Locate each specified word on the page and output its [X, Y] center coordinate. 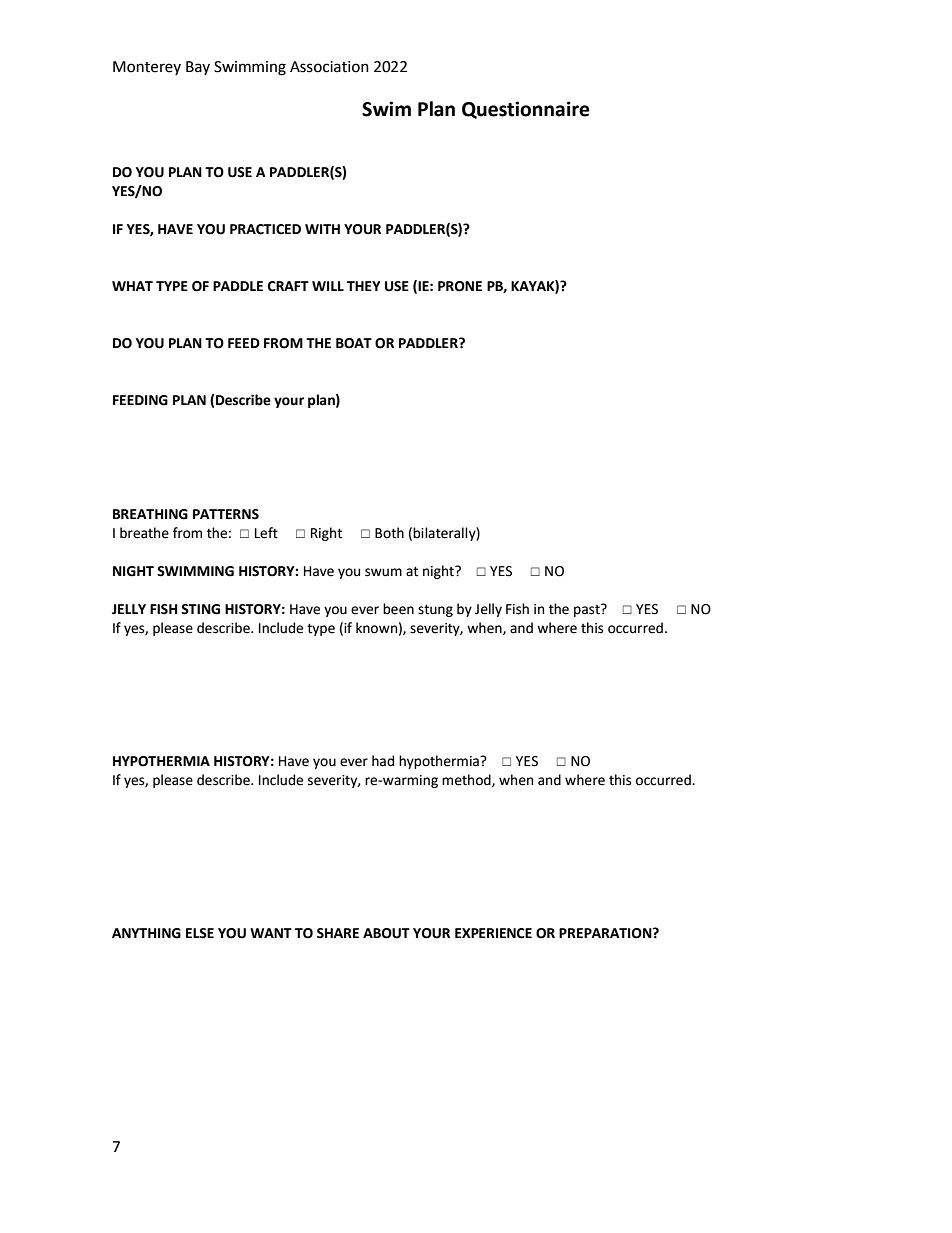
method [467, 780]
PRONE [460, 286]
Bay [198, 68]
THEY [364, 286]
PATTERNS [226, 514]
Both [389, 533]
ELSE [200, 933]
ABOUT [386, 933]
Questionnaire [526, 110]
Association [329, 67]
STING [200, 609]
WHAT [132, 286]
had [383, 761]
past [588, 610]
